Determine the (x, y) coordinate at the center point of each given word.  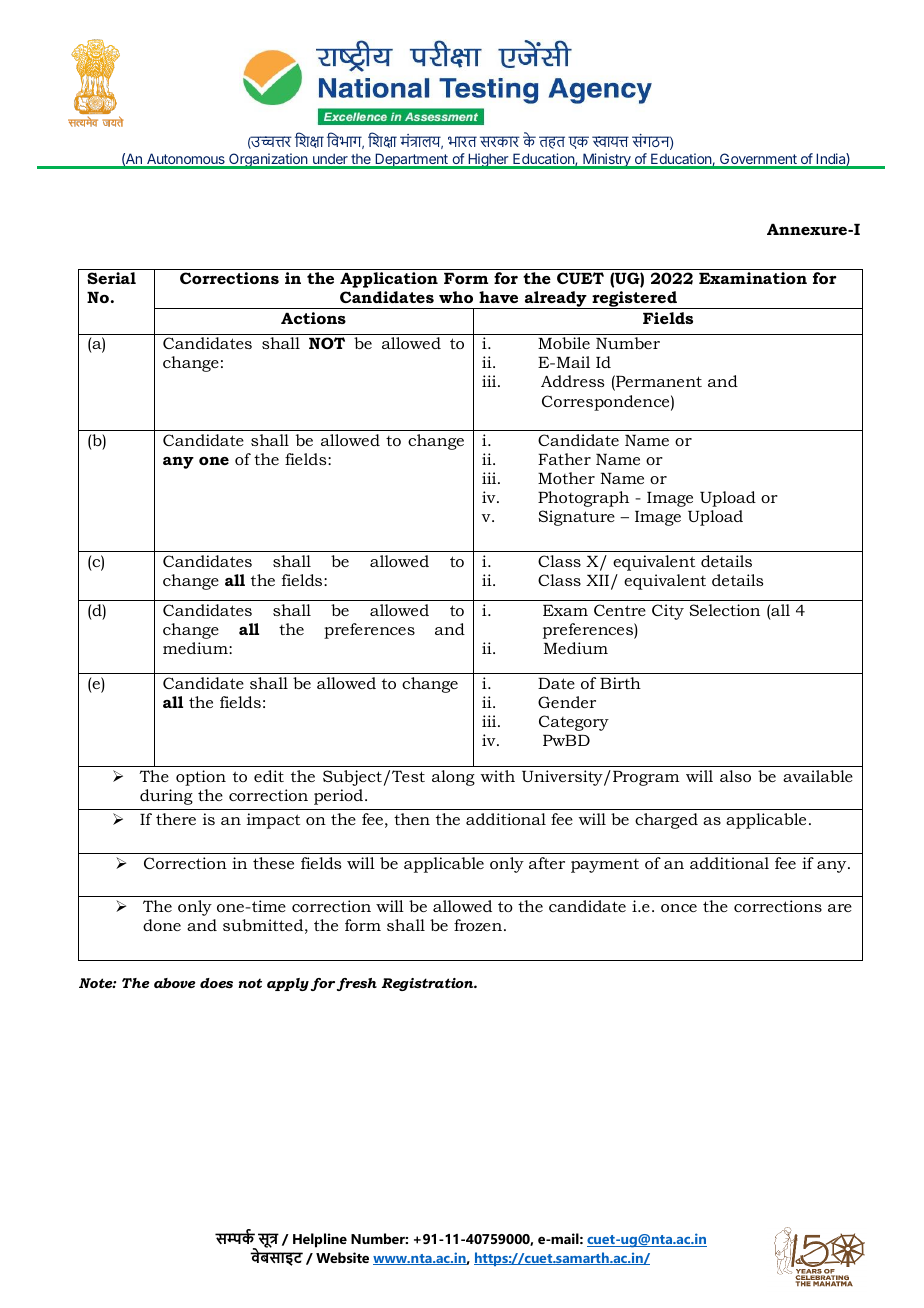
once (679, 908)
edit (269, 776)
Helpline (320, 1240)
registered (634, 300)
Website (342, 1257)
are (840, 908)
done (162, 925)
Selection (724, 610)
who (456, 297)
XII (597, 580)
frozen (478, 925)
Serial (111, 278)
